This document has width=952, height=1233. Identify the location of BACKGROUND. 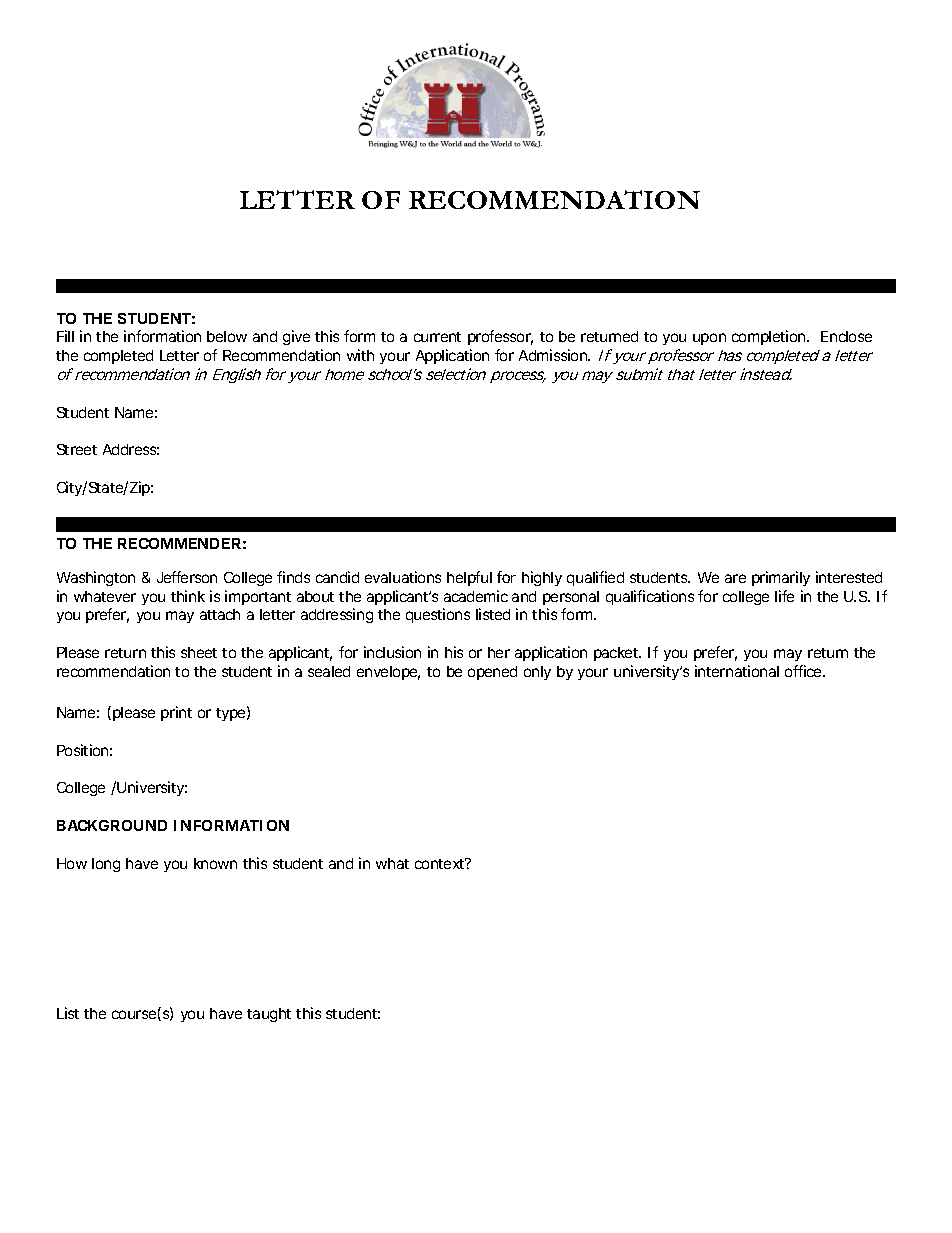
(112, 825).
